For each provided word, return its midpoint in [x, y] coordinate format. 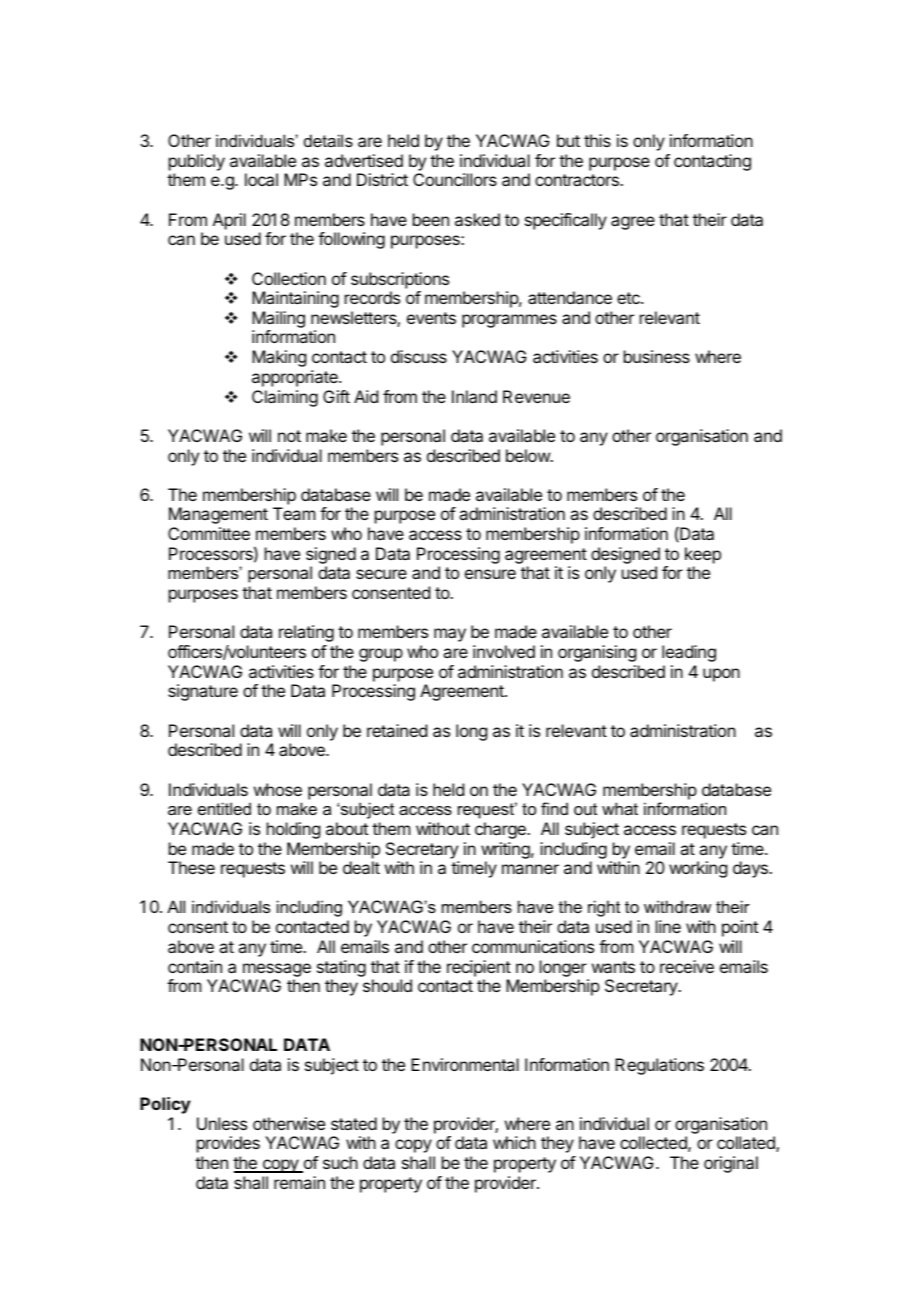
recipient [479, 968]
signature [203, 692]
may [450, 635]
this [597, 140]
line [668, 926]
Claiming [285, 398]
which [514, 1142]
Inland [474, 396]
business [657, 356]
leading [689, 653]
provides [228, 1144]
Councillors [455, 179]
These [191, 867]
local [261, 179]
